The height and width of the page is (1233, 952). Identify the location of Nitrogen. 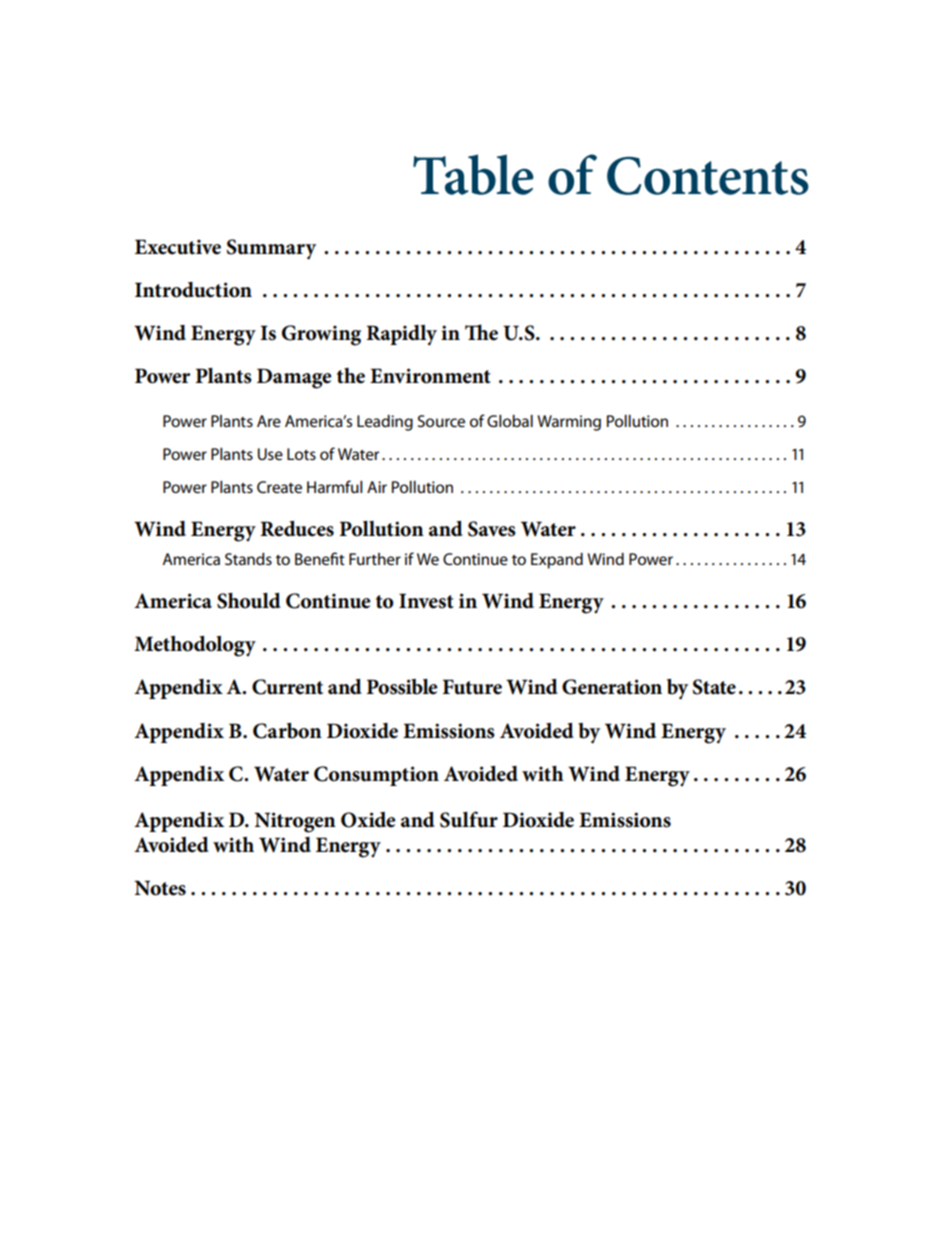
(295, 822).
